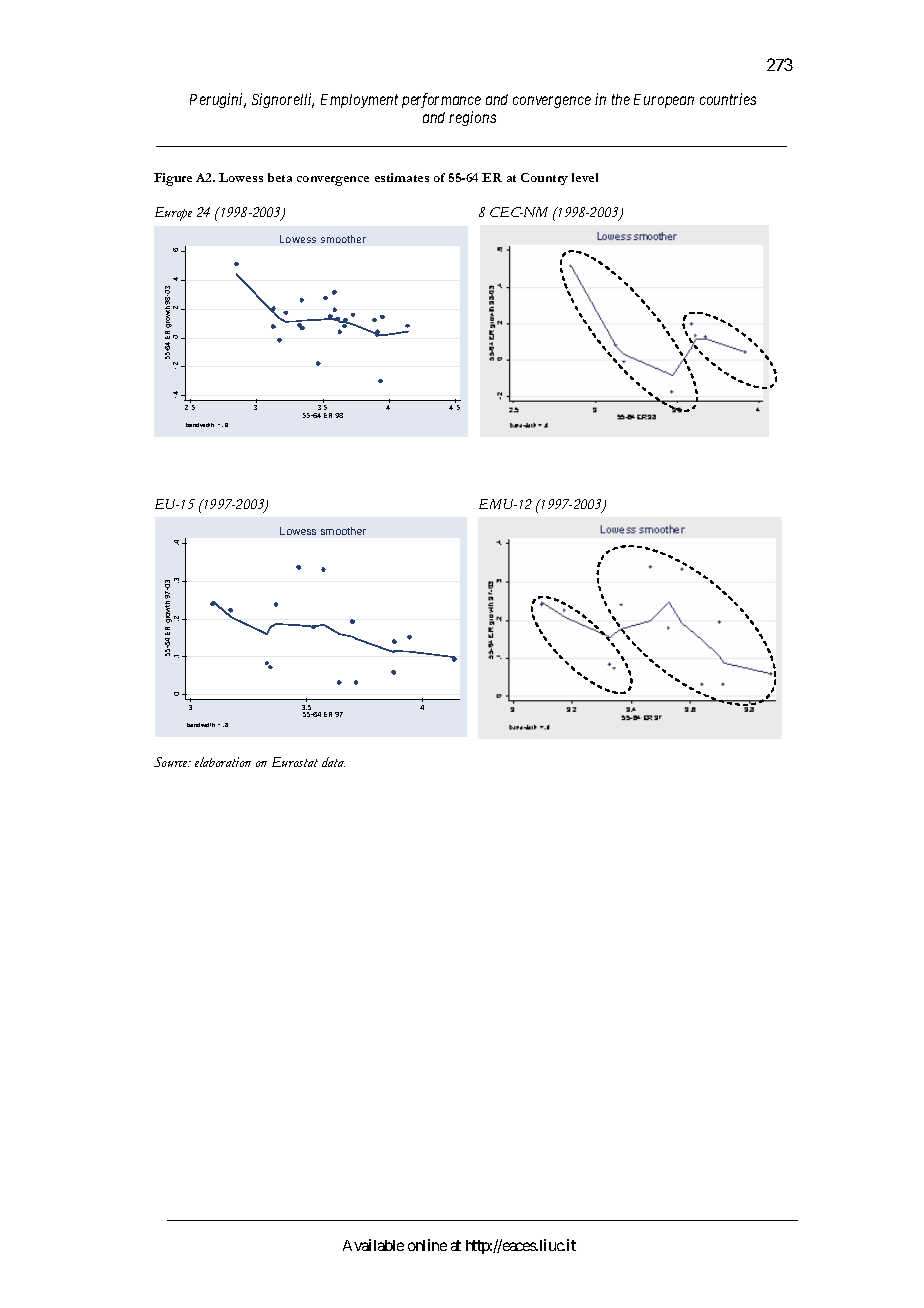 Image resolution: width=924 pixels, height=1308 pixels. I want to click on Available, so click(373, 1245).
